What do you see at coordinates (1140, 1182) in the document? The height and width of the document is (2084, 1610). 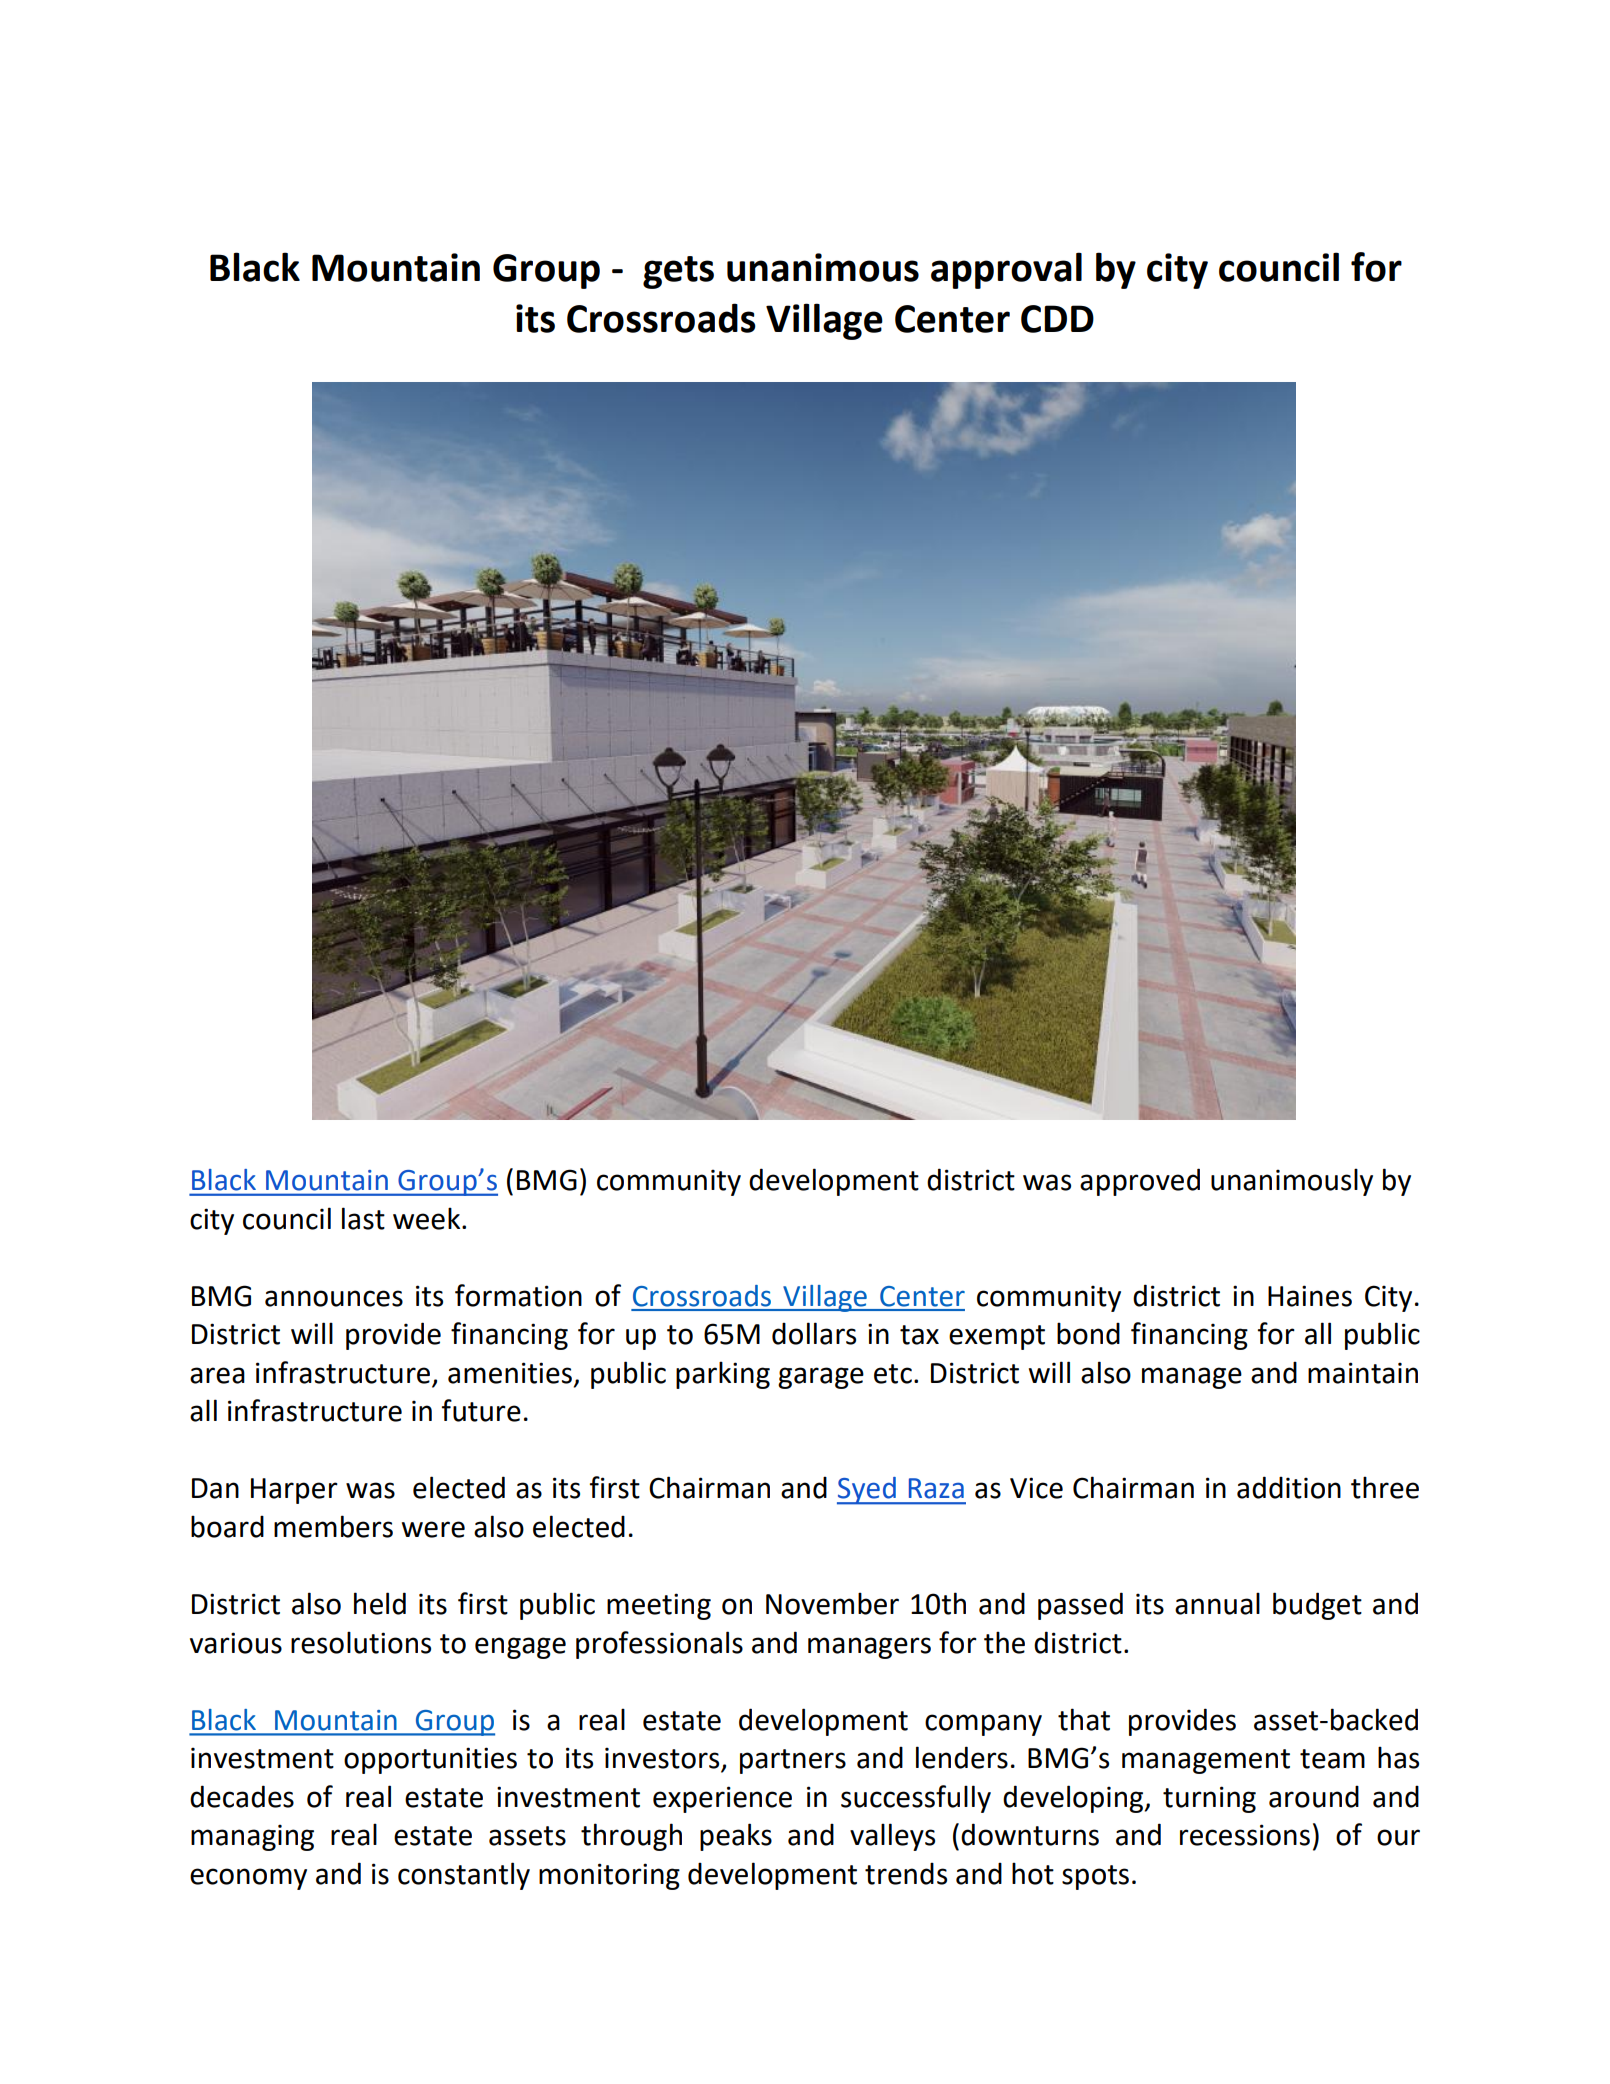 I see `approved` at bounding box center [1140, 1182].
